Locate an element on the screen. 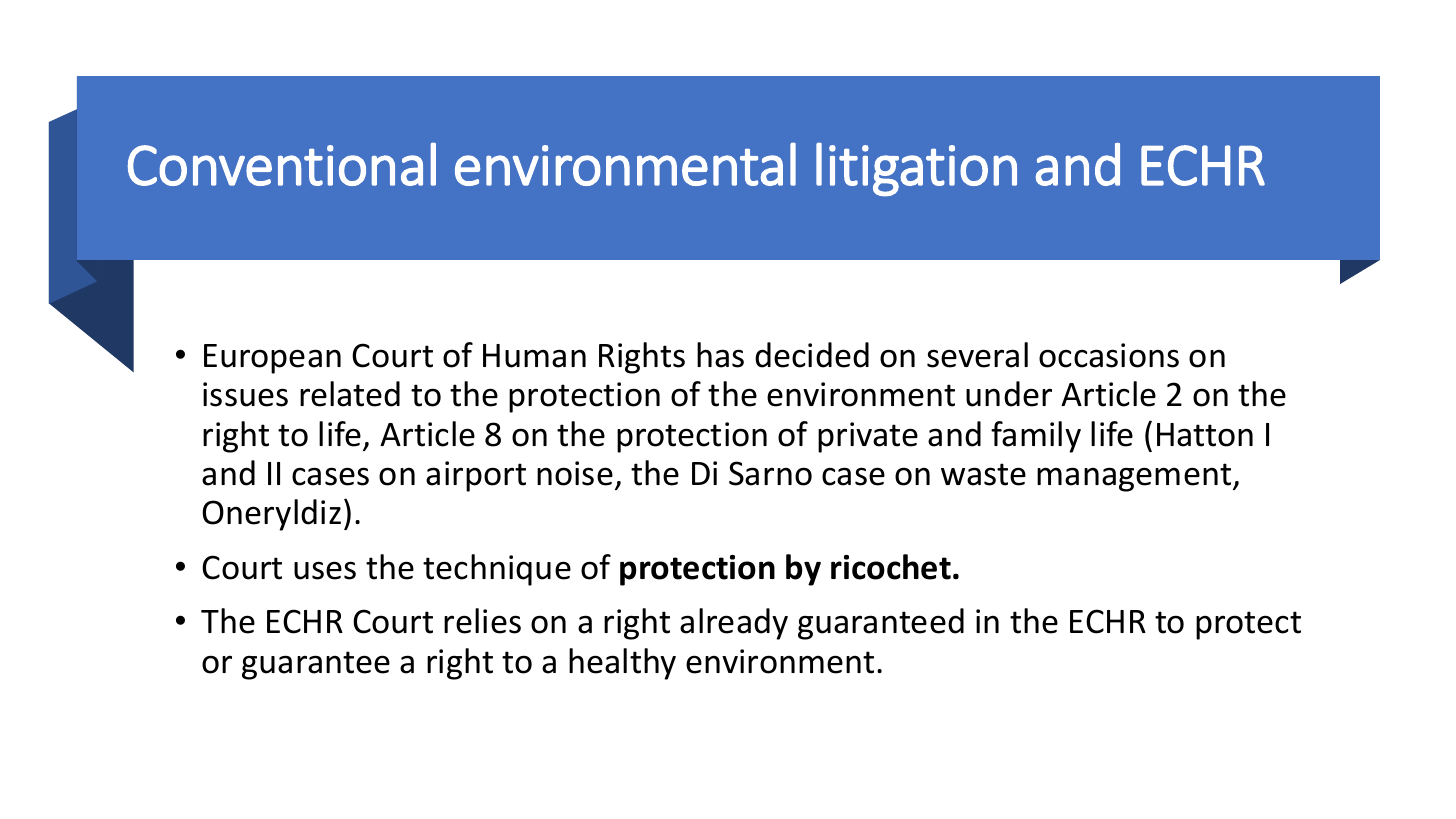  several is located at coordinates (977, 355).
